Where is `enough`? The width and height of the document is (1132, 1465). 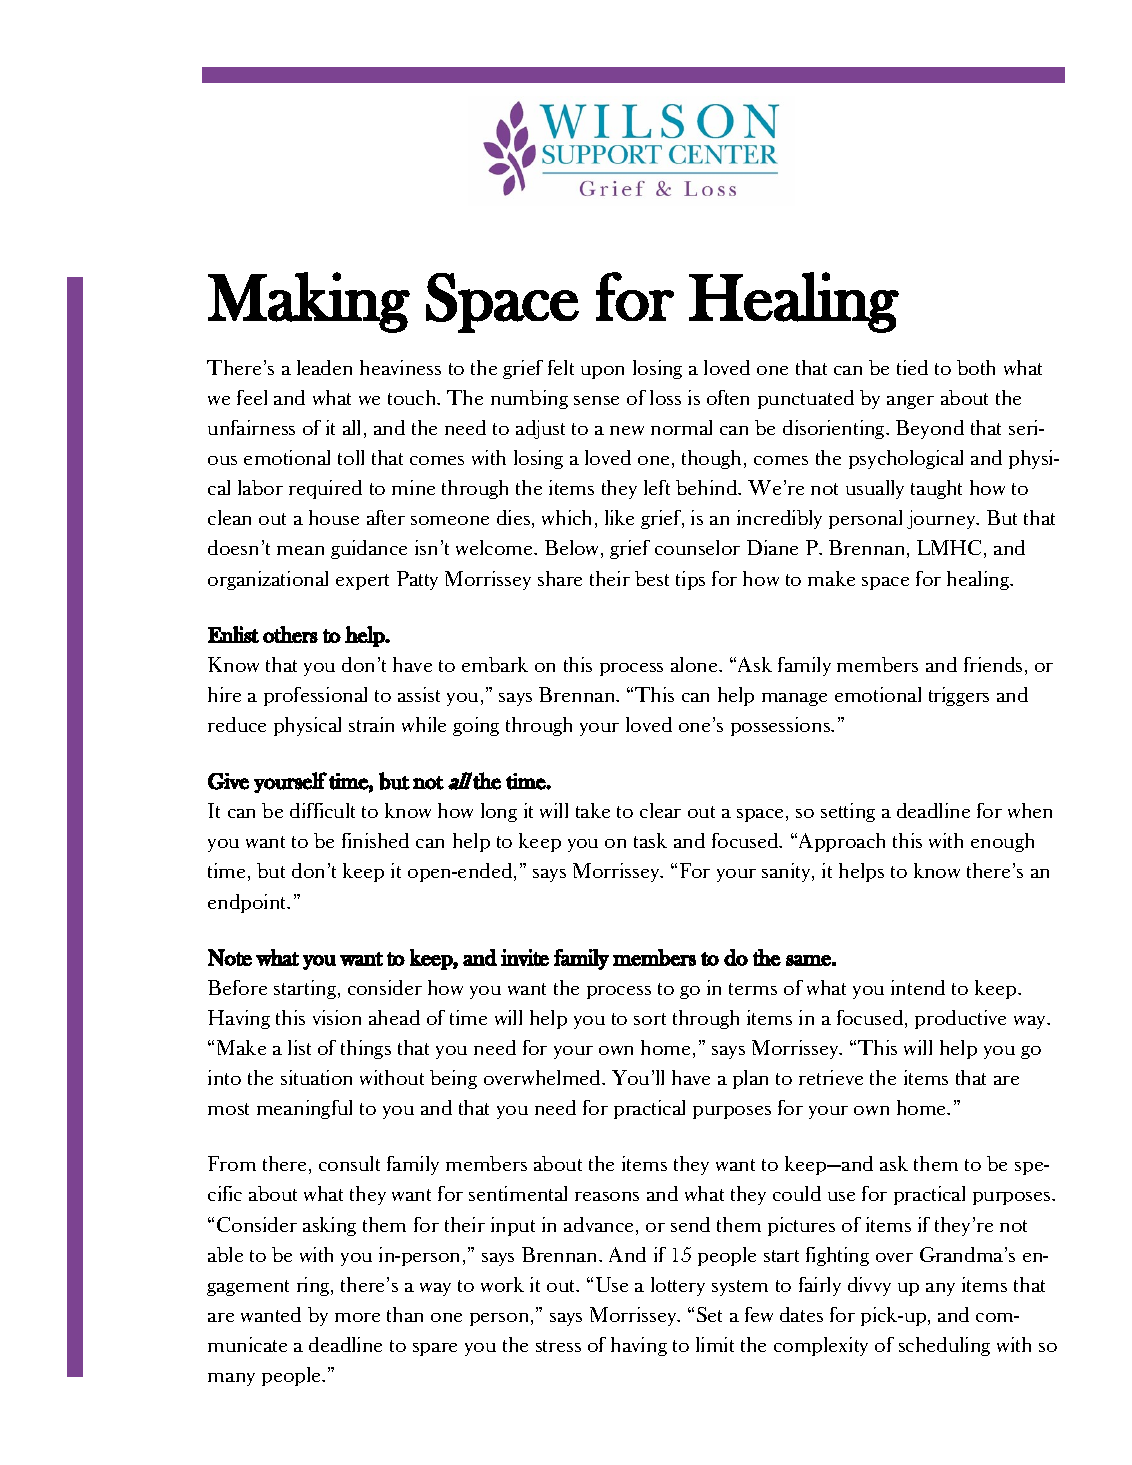
enough is located at coordinates (1002, 842).
